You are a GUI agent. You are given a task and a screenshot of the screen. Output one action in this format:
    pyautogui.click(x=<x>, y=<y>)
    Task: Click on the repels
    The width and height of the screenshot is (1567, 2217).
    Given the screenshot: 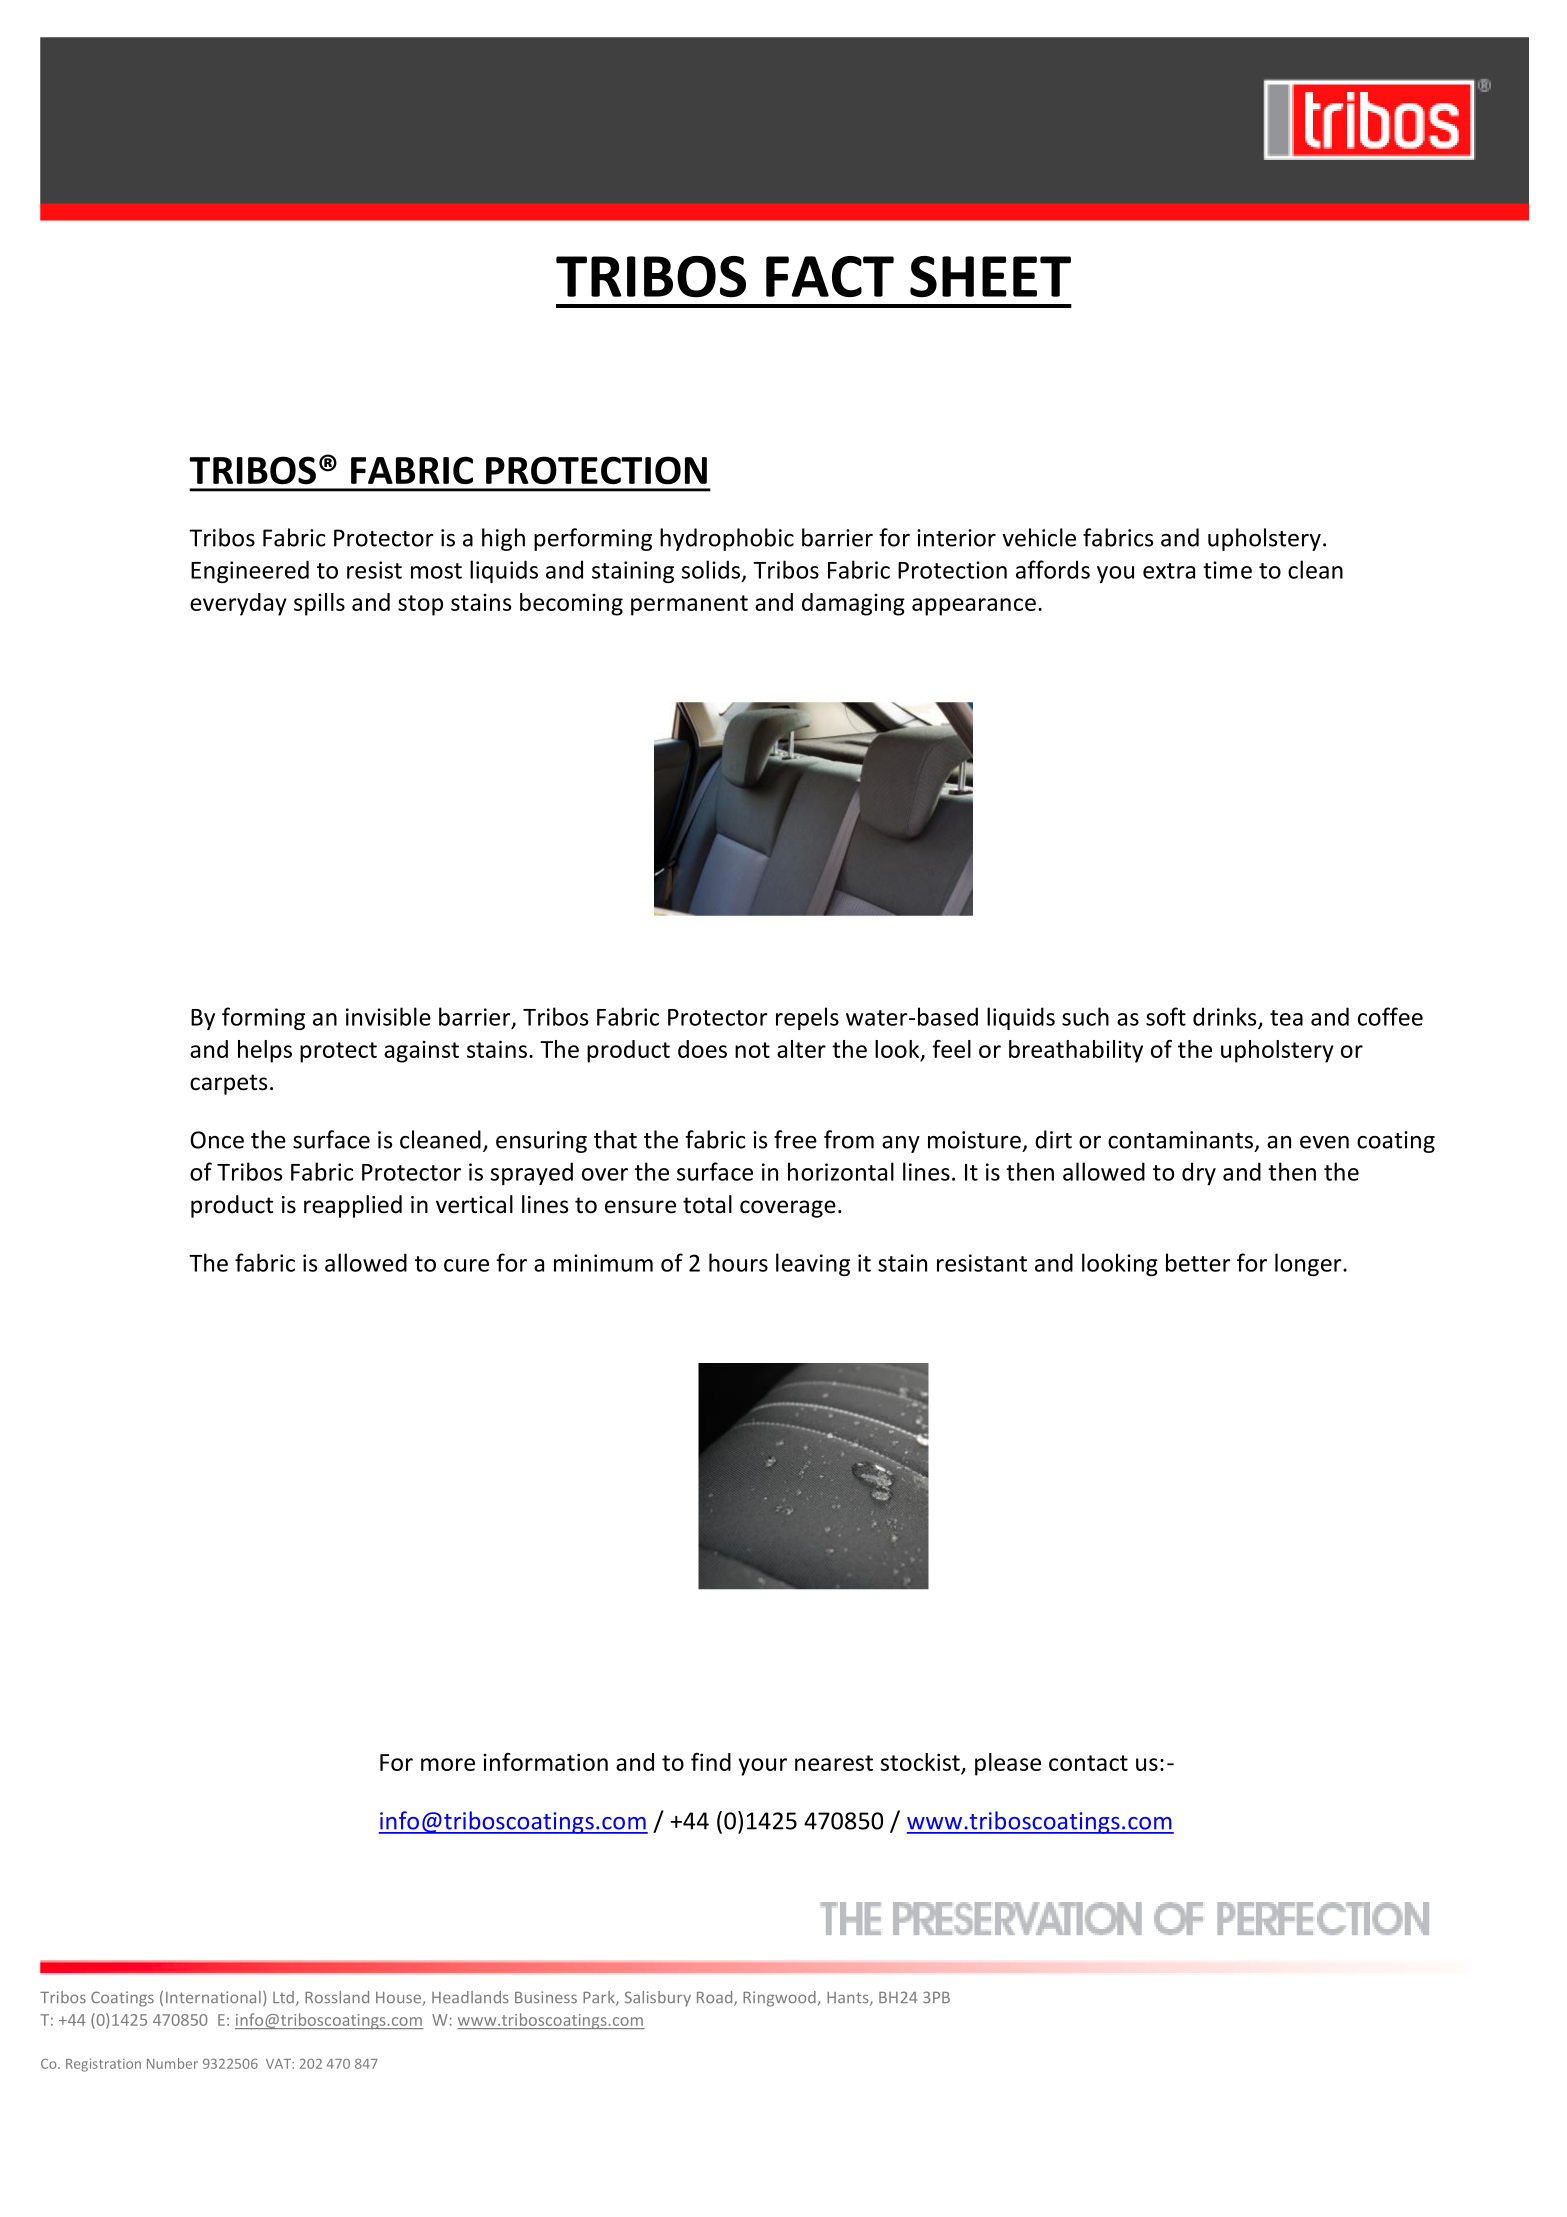 What is the action you would take?
    pyautogui.click(x=807, y=1018)
